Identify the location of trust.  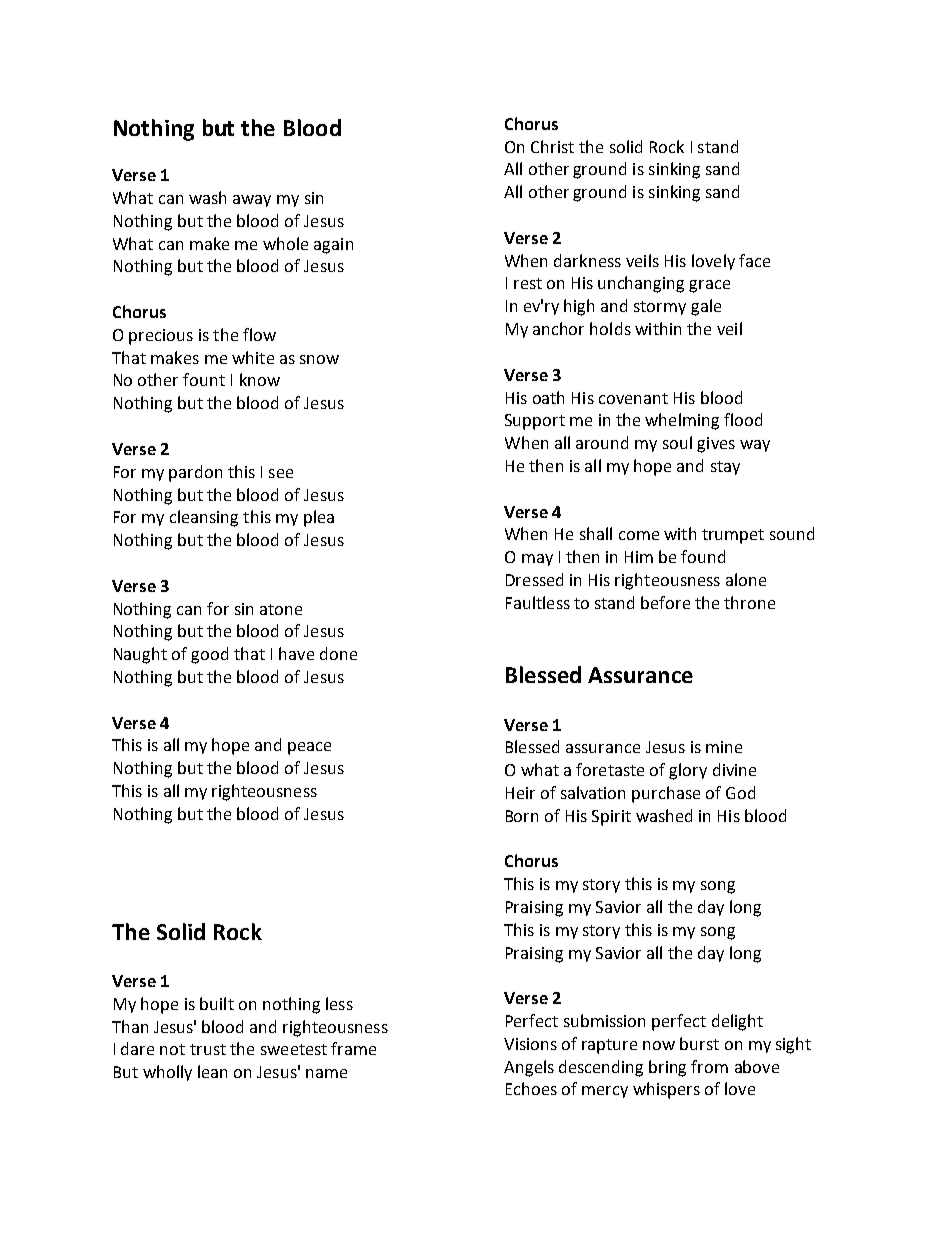
(208, 1049).
